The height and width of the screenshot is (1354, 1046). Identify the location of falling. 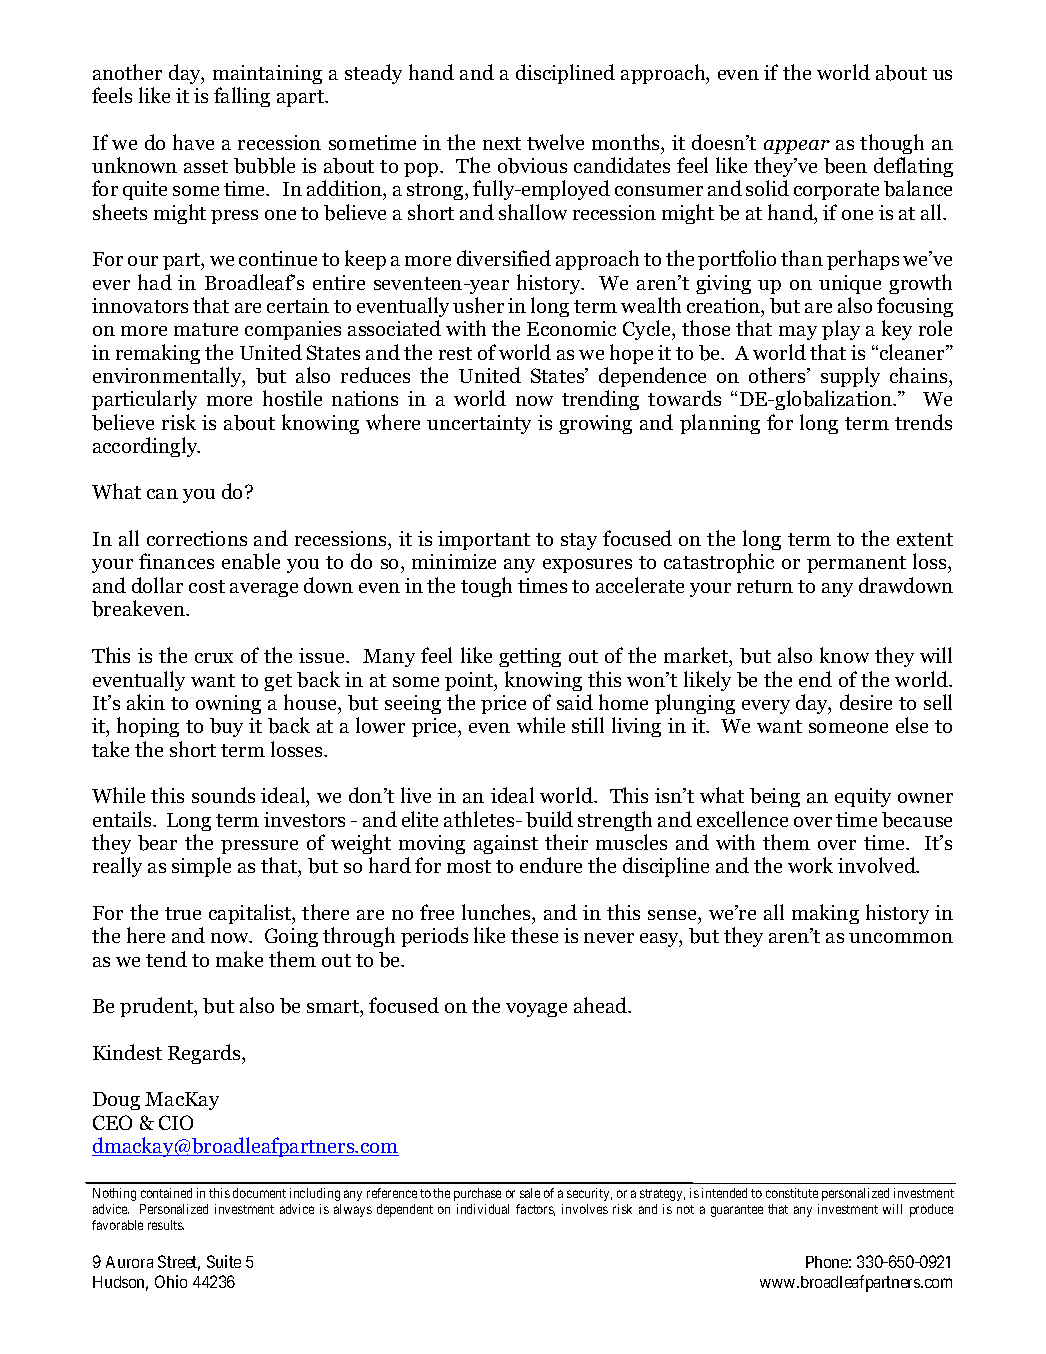
(242, 97).
